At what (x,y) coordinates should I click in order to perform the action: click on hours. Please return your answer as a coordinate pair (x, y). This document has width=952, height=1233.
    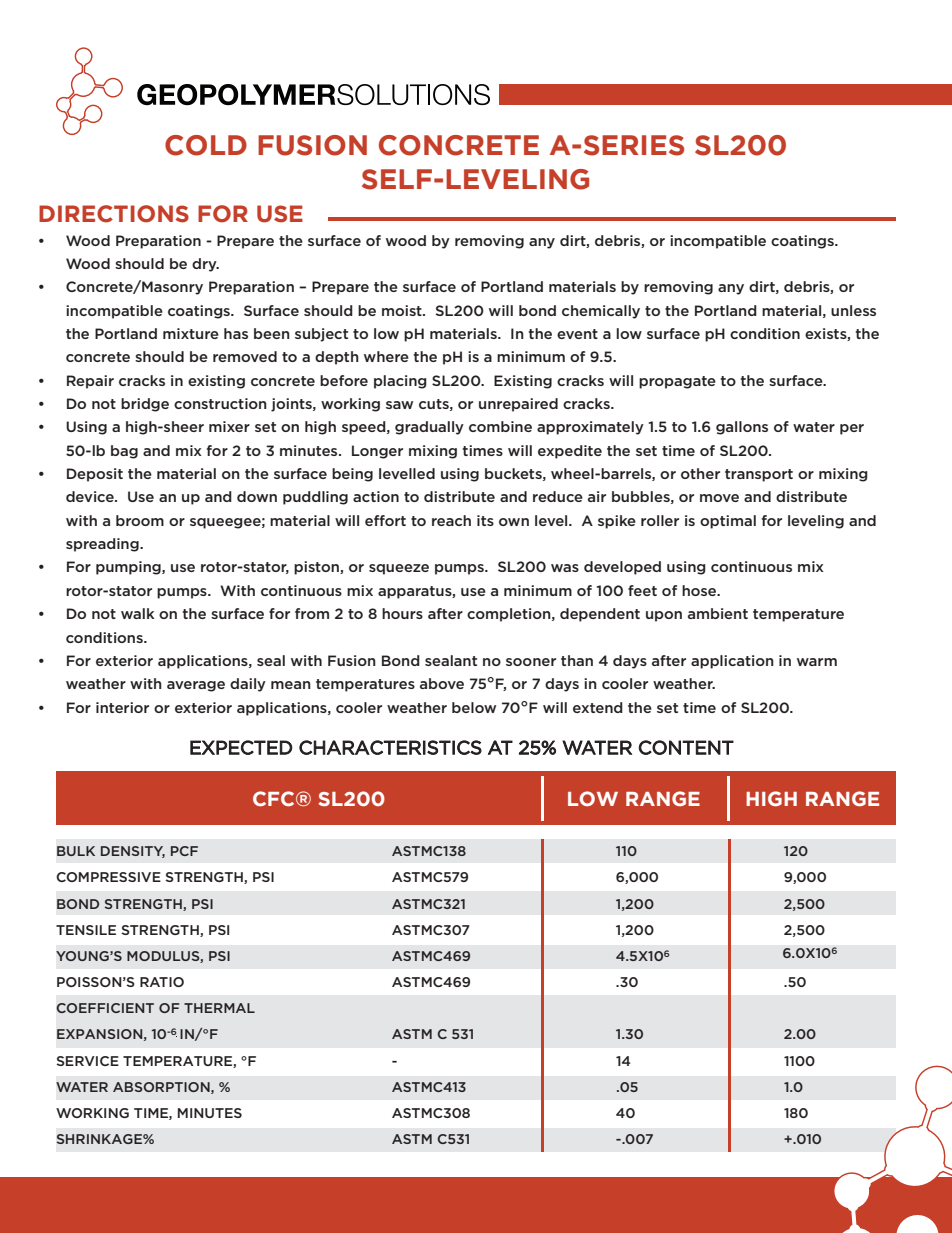
    Looking at the image, I should click on (402, 613).
